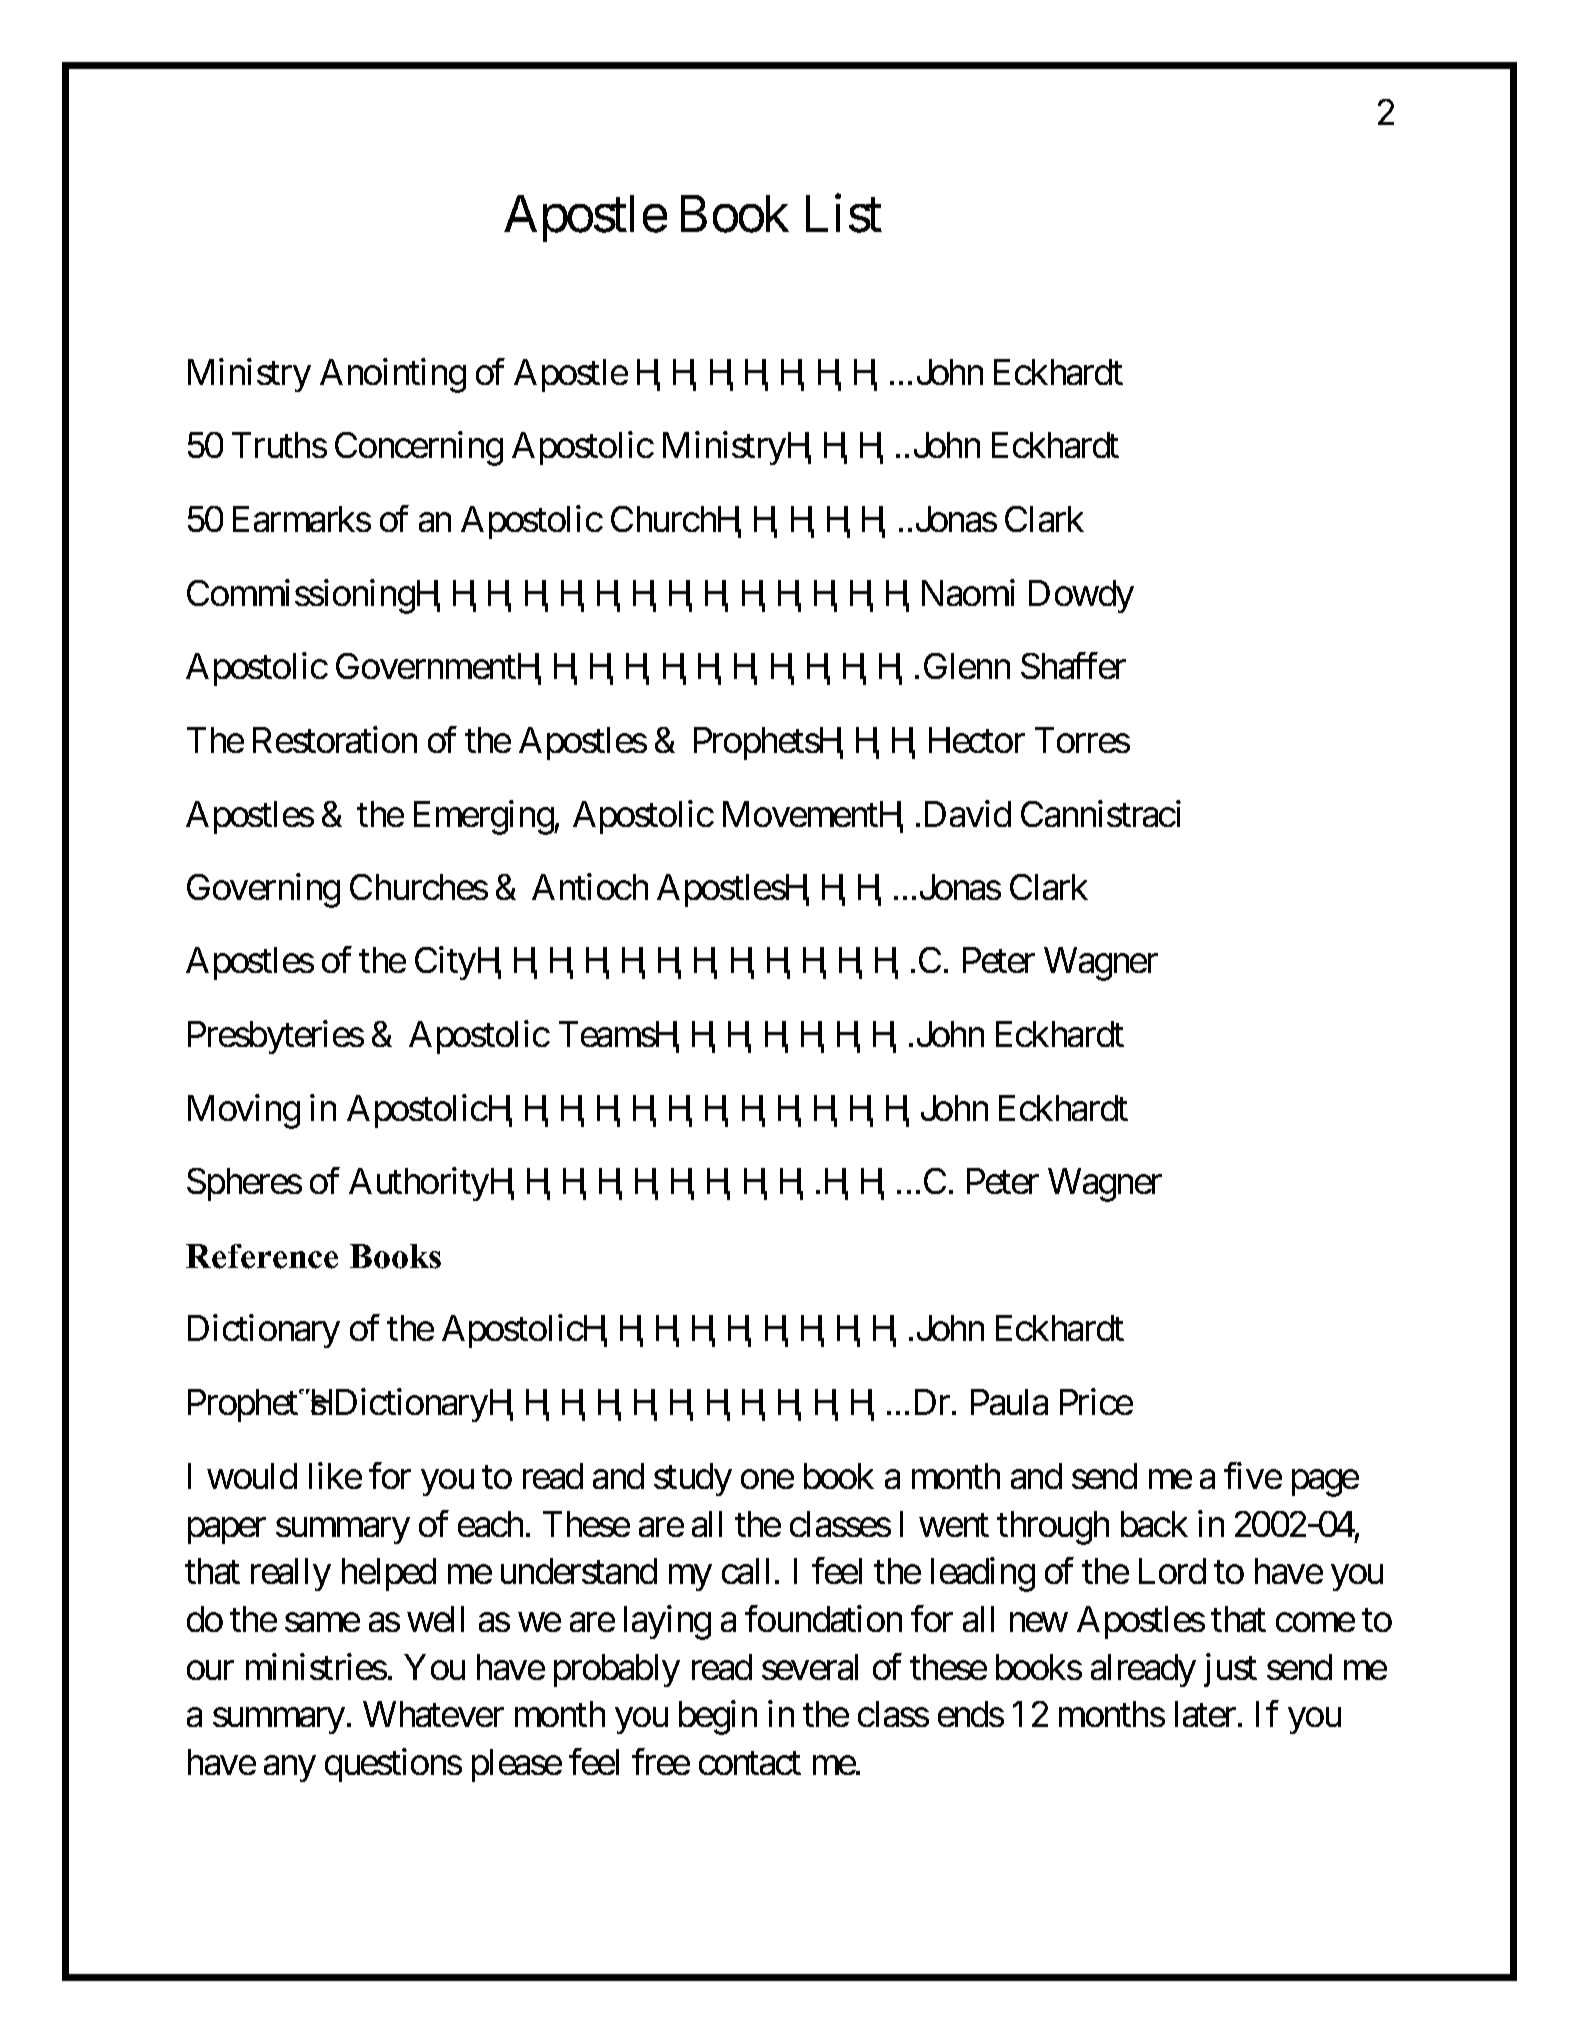  Describe the element at coordinates (718, 1718) in the screenshot. I see `begin` at that location.
